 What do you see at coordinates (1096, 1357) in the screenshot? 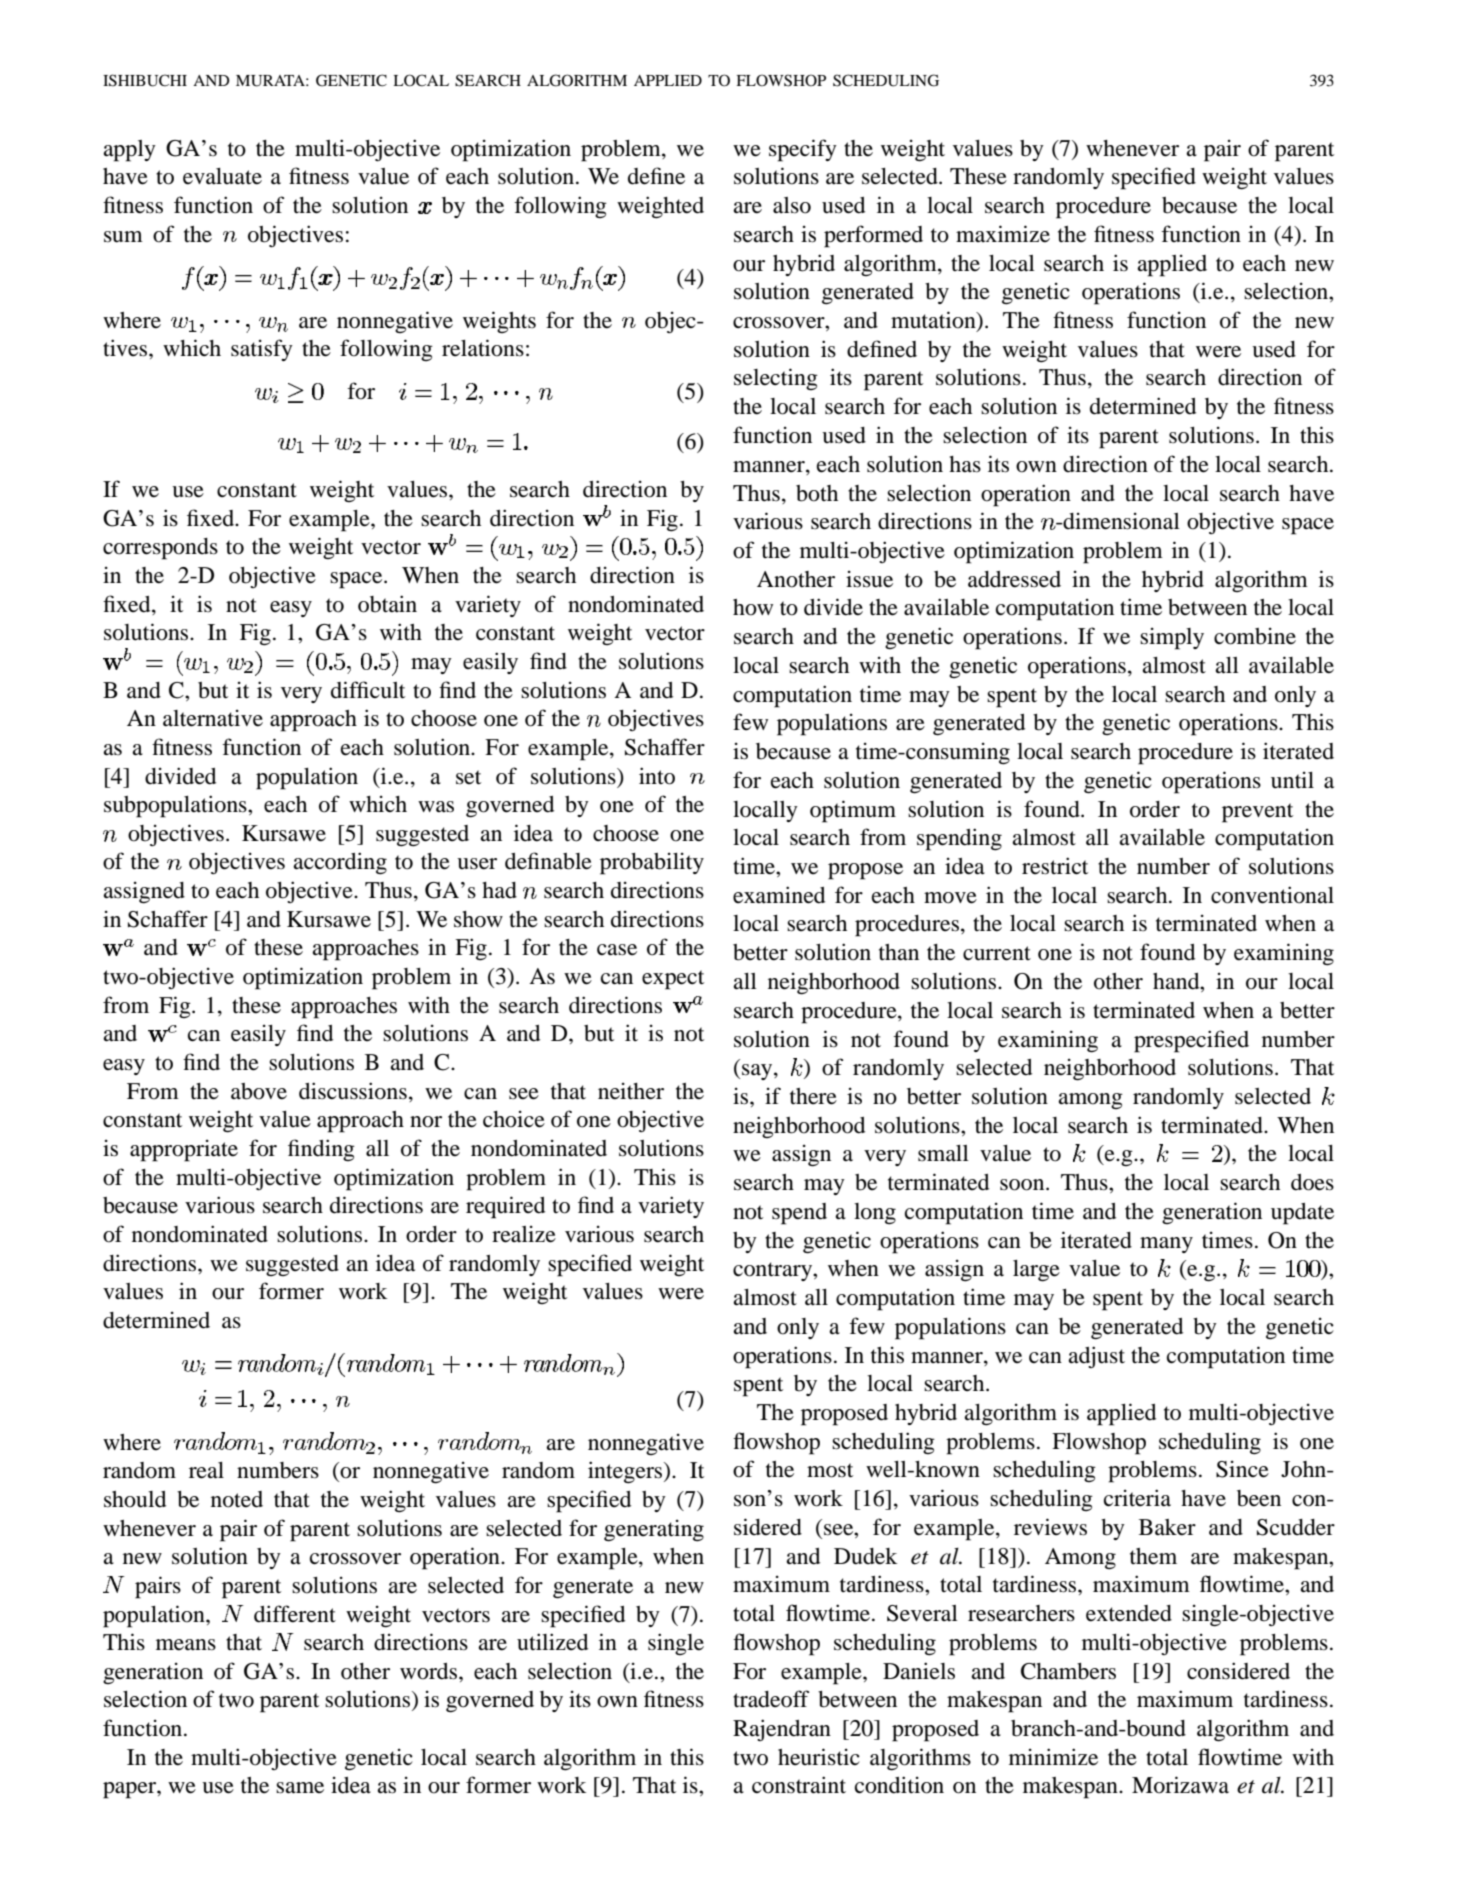
I see `adjust` at bounding box center [1096, 1357].
